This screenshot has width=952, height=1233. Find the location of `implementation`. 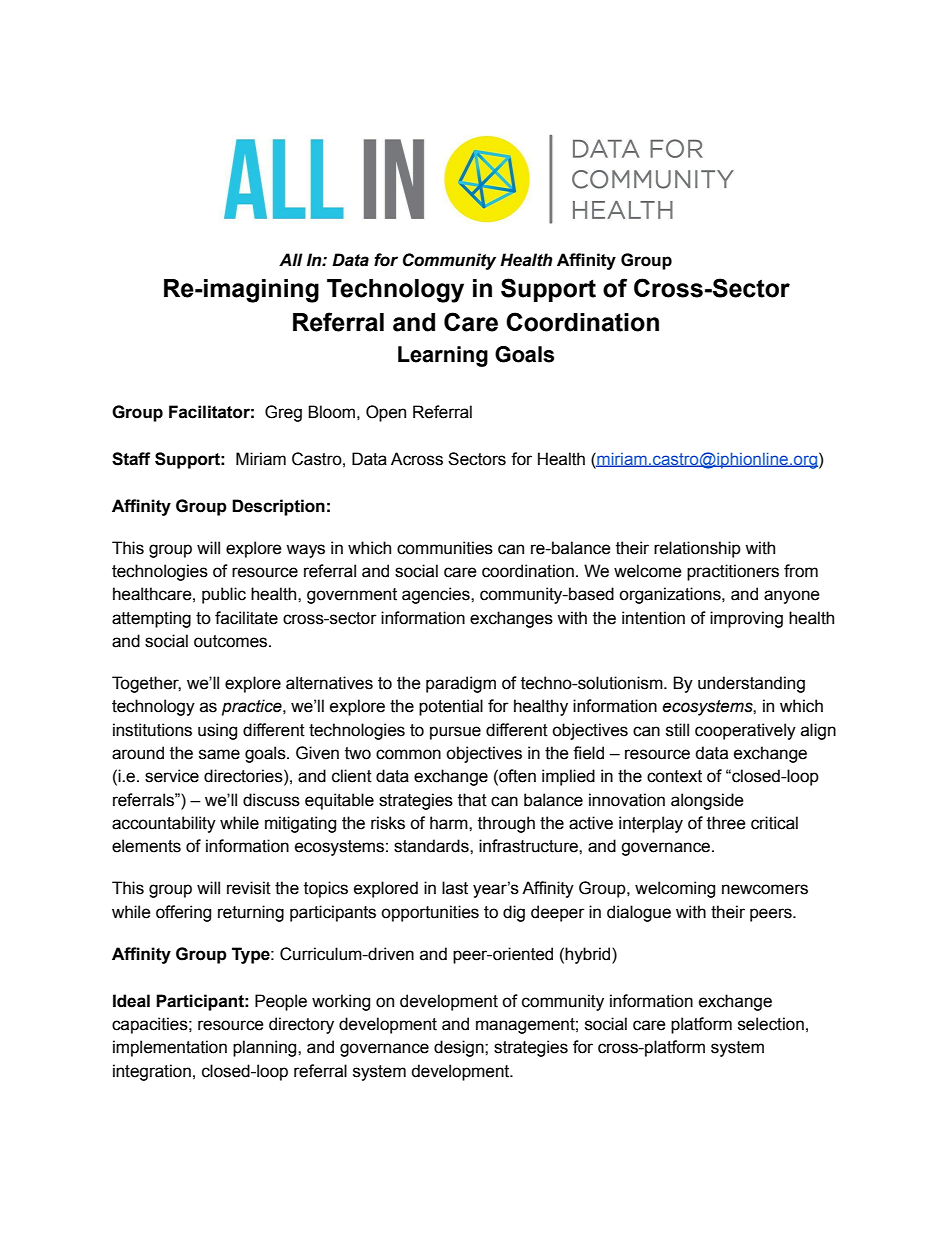

implementation is located at coordinates (170, 1048).
